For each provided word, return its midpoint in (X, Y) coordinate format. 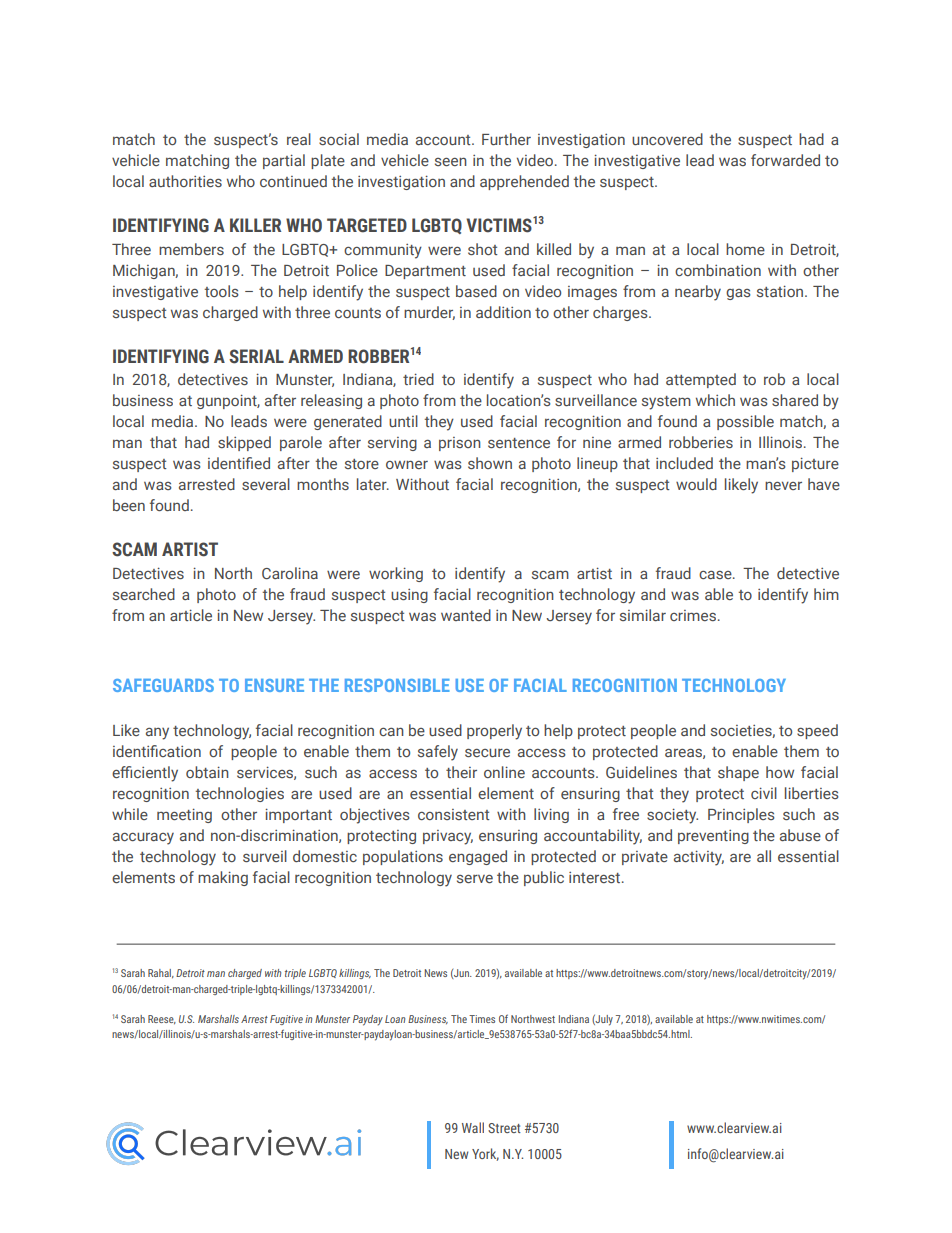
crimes (694, 615)
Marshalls (218, 1019)
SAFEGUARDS (163, 685)
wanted (466, 615)
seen (451, 162)
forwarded (785, 160)
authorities (185, 181)
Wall (473, 1127)
